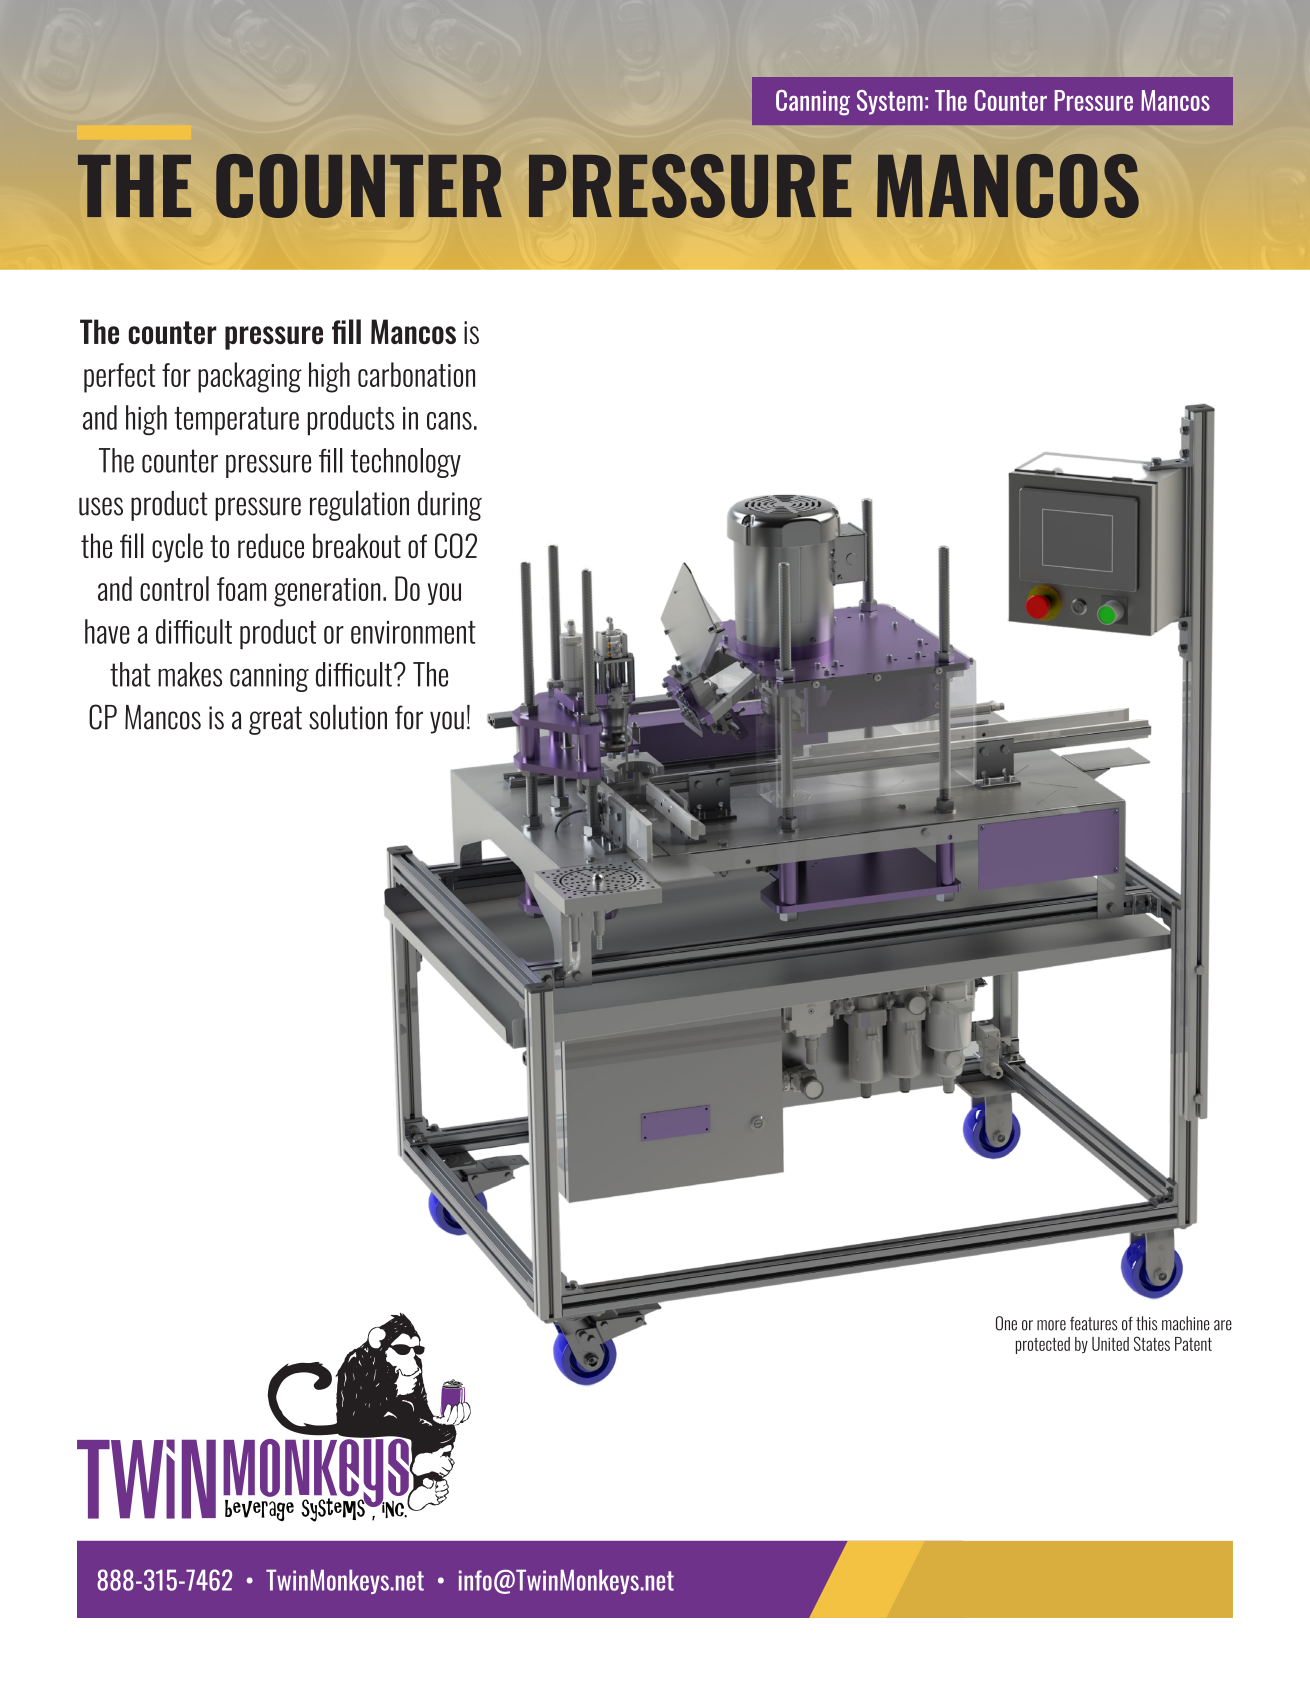 Image resolution: width=1310 pixels, height=1695 pixels. What do you see at coordinates (275, 720) in the image?
I see `great` at bounding box center [275, 720].
